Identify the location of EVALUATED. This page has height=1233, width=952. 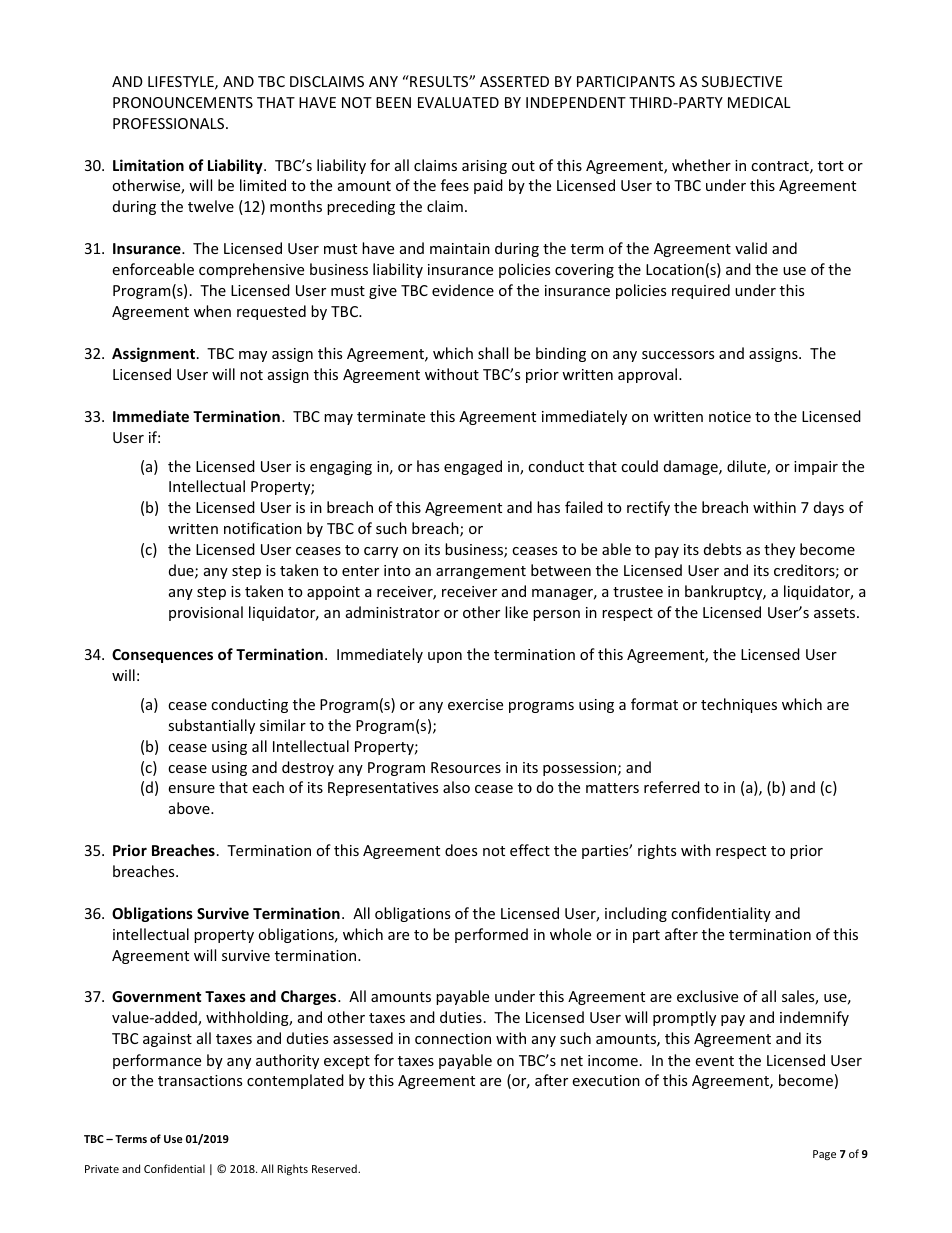
(458, 102).
